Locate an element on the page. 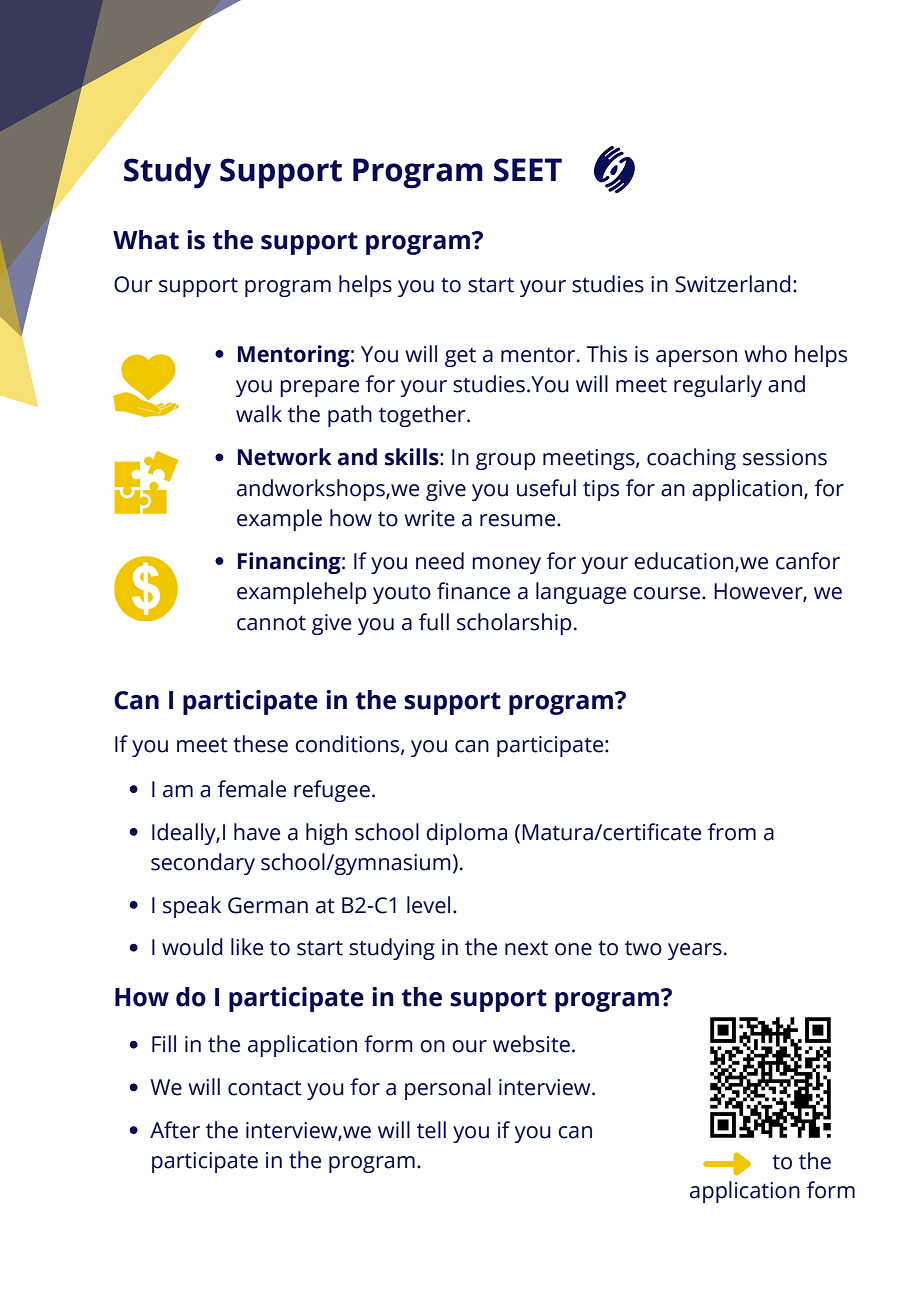 The image size is (924, 1308). contact is located at coordinates (265, 1088).
